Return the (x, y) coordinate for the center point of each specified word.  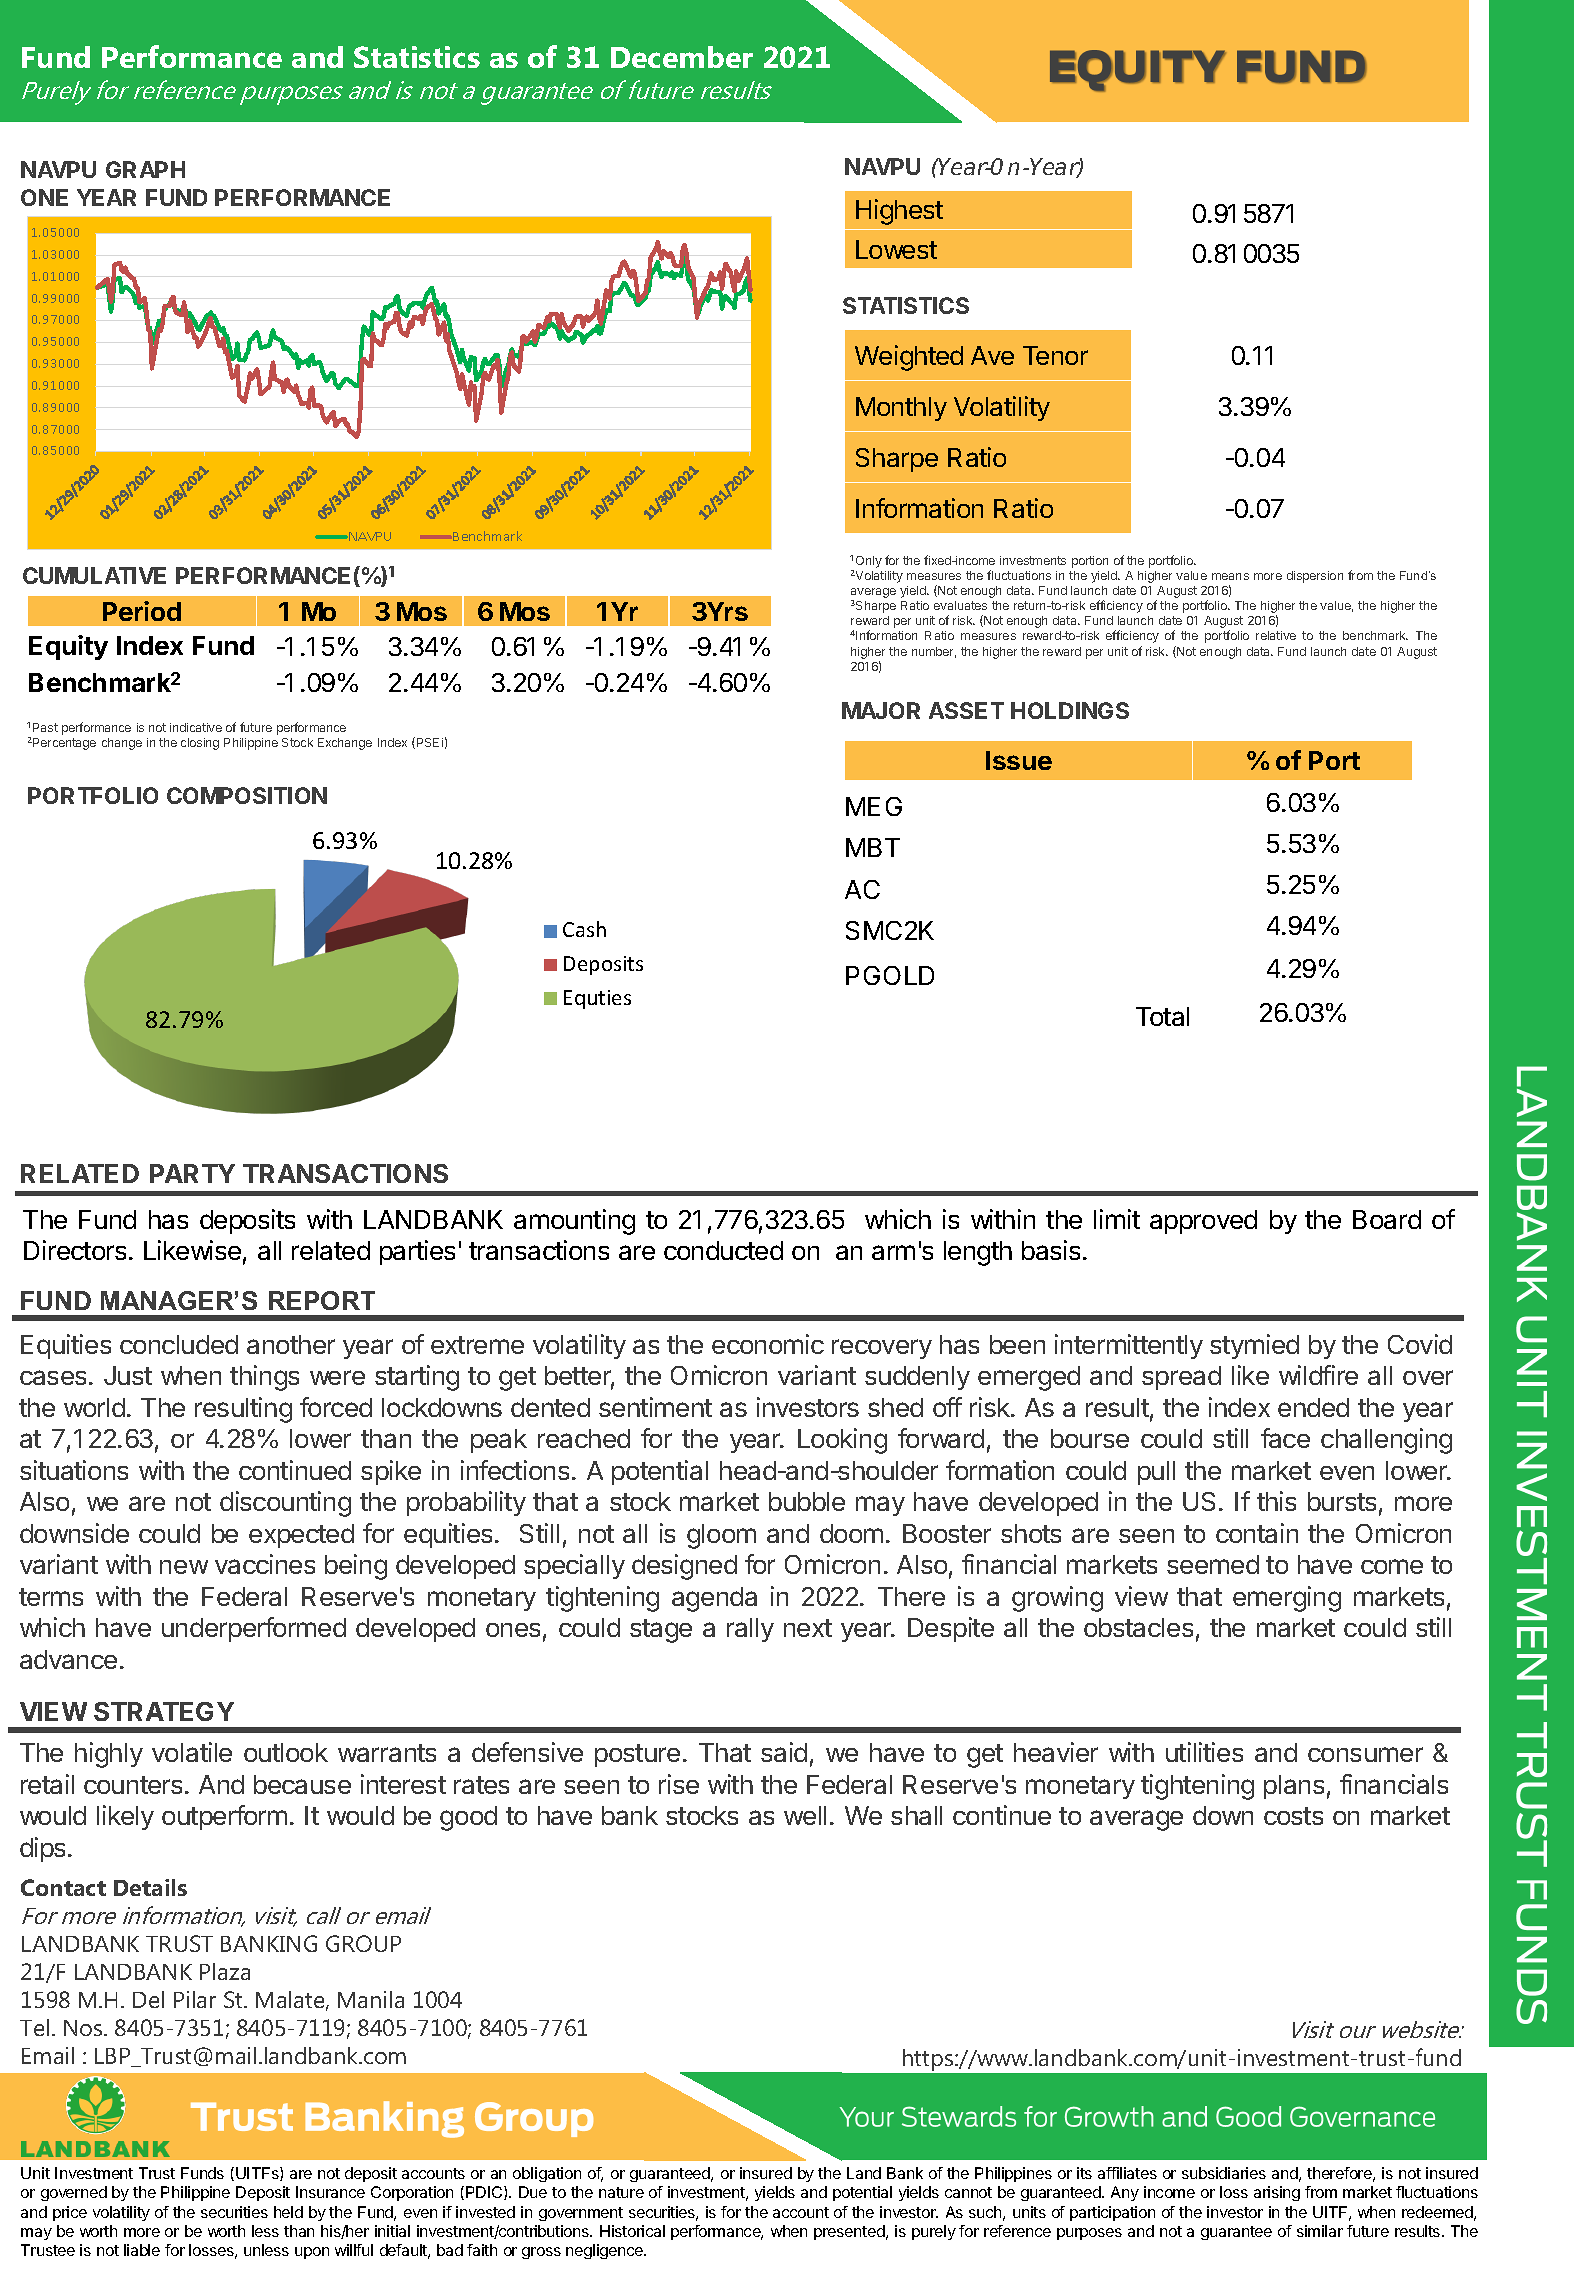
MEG (874, 806)
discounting (285, 1504)
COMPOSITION (247, 795)
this (1276, 1501)
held (288, 2212)
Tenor (1055, 355)
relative (1276, 635)
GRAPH (145, 169)
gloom (721, 1536)
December (682, 57)
